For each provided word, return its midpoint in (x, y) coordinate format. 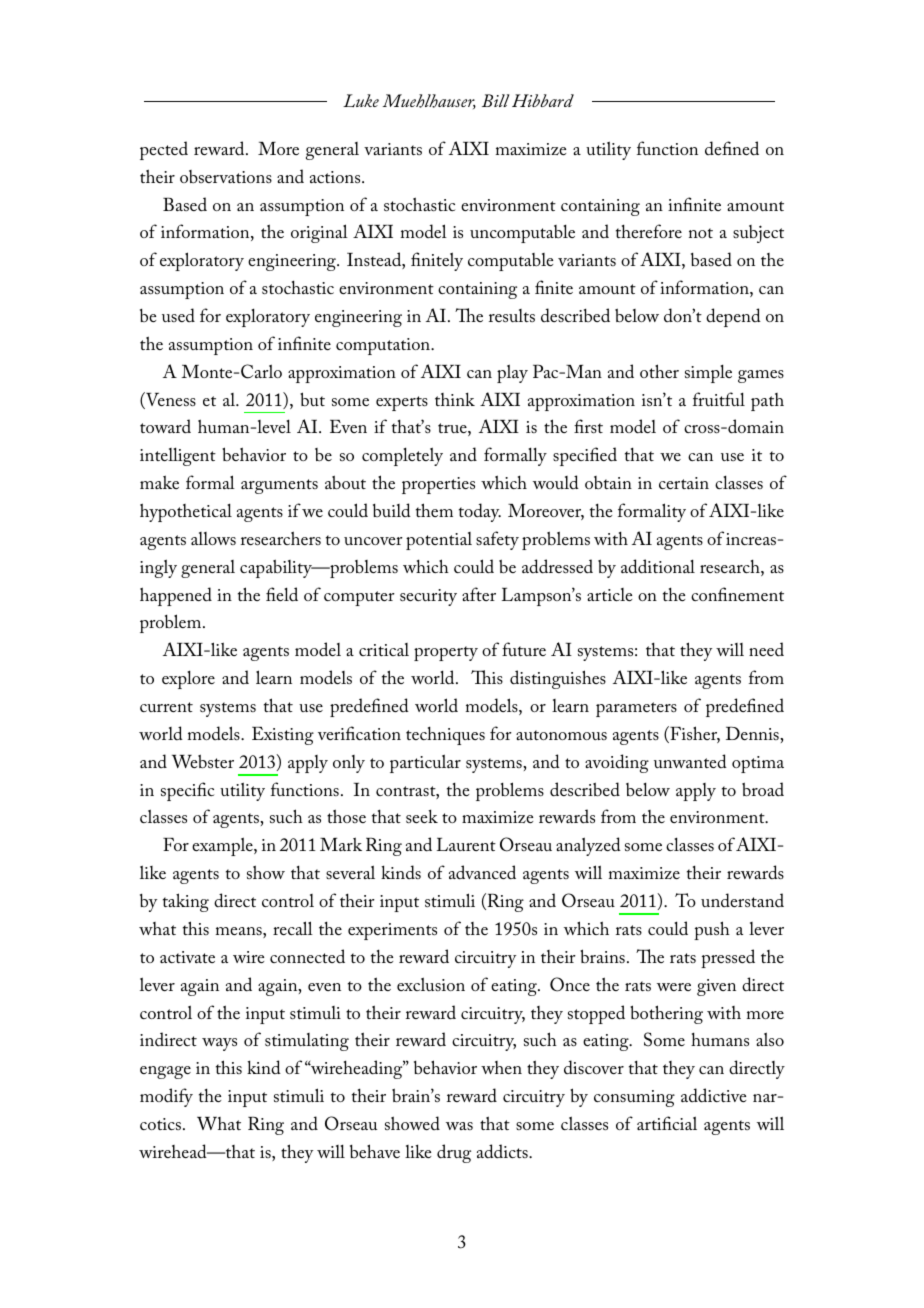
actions (336, 177)
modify (166, 1097)
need (766, 649)
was (459, 1126)
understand (742, 900)
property (446, 653)
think (455, 399)
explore (188, 679)
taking (186, 902)
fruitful (719, 399)
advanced (482, 872)
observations (226, 177)
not (701, 233)
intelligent (178, 456)
